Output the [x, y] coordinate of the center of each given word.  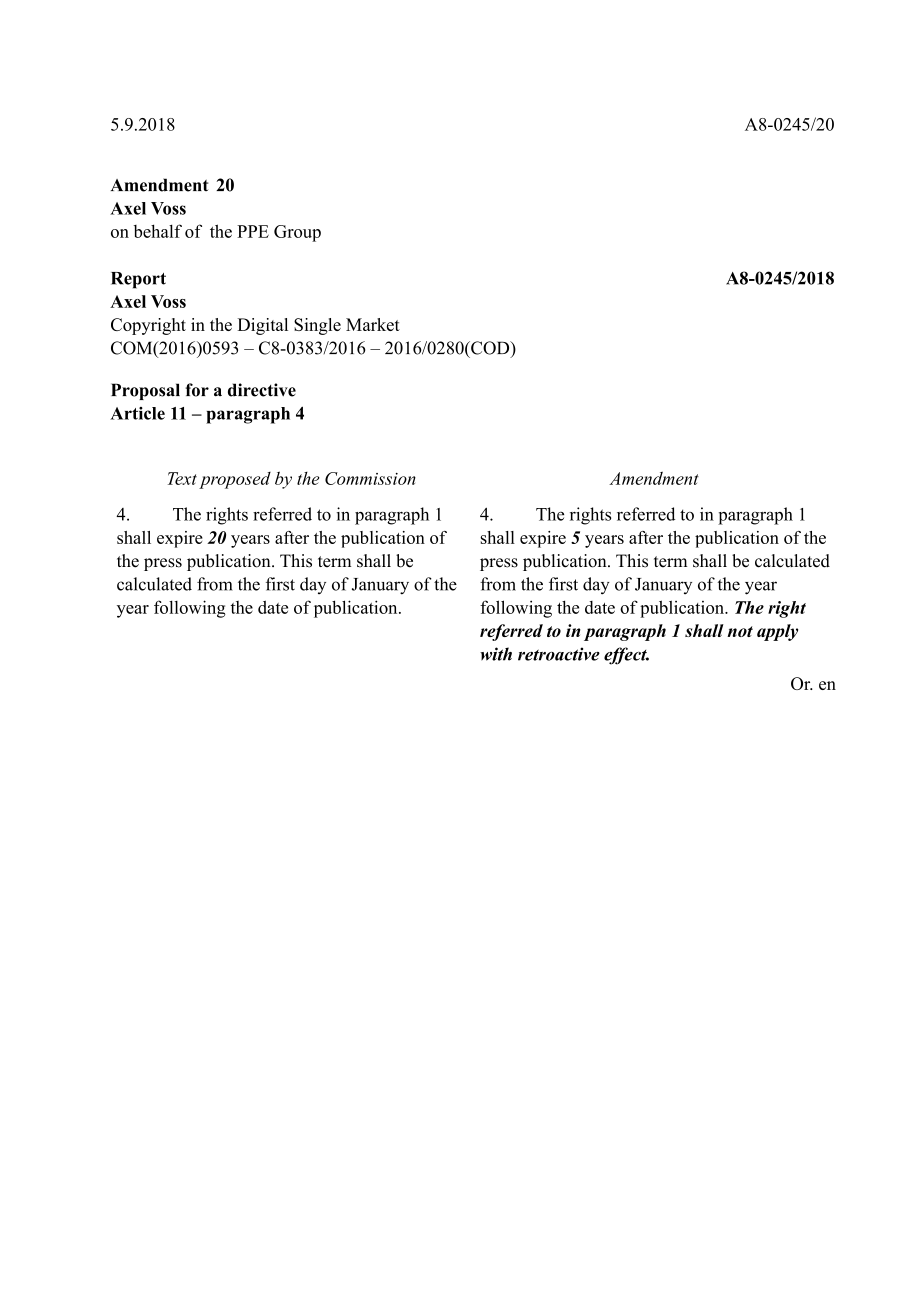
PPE [253, 231]
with [496, 654]
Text [182, 478]
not [740, 631]
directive [262, 390]
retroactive [559, 654]
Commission [370, 478]
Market [373, 324]
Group [297, 233]
